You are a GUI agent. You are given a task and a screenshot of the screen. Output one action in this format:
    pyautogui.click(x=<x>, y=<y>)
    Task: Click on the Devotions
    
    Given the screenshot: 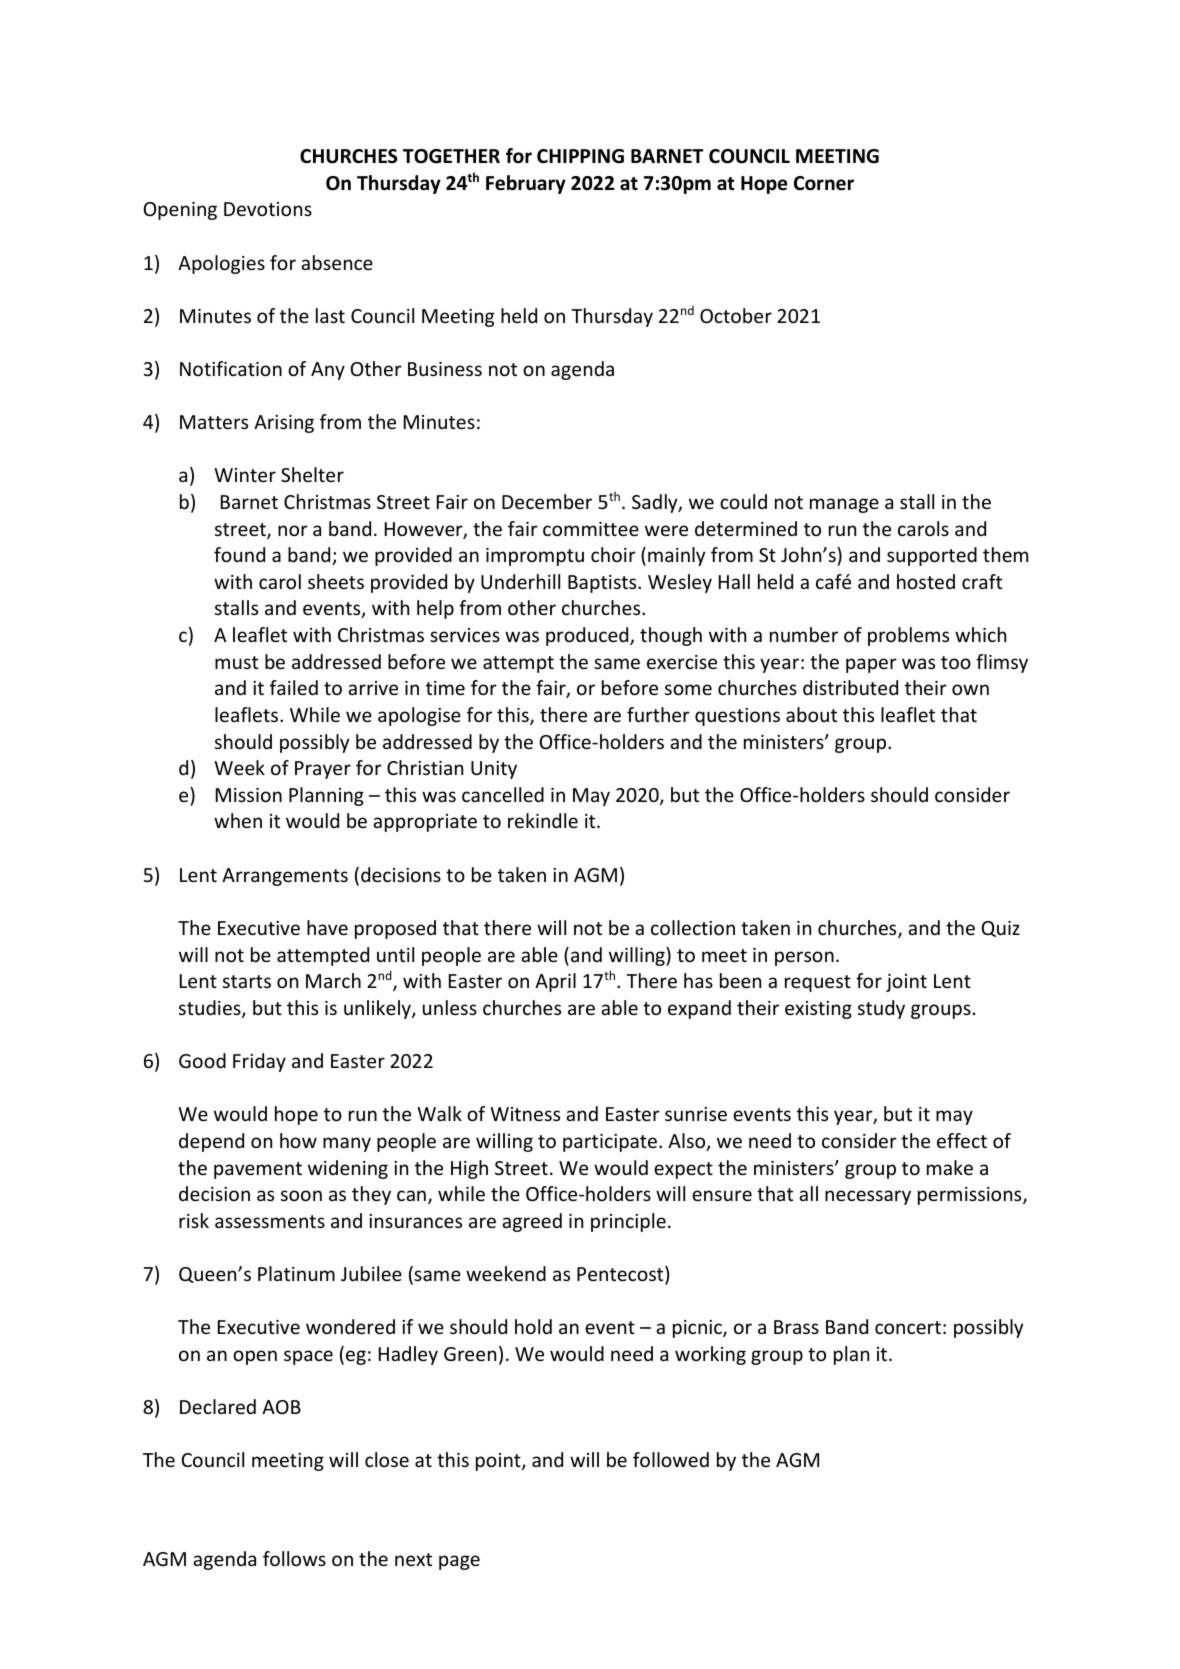 What is the action you would take?
    pyautogui.click(x=268, y=209)
